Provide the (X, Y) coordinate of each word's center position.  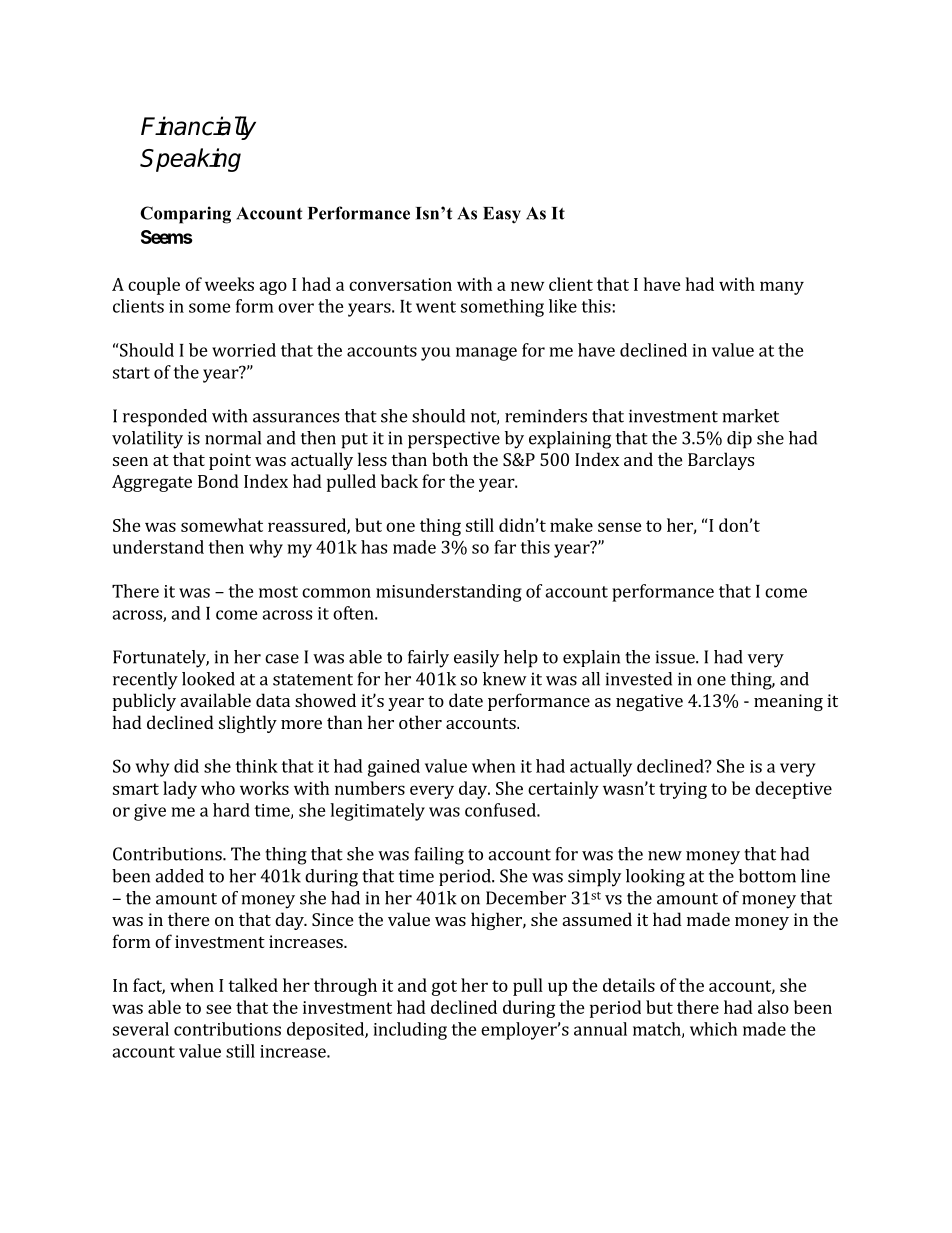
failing (439, 856)
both (450, 459)
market (750, 416)
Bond (218, 481)
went (436, 307)
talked (253, 985)
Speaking (190, 160)
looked (208, 679)
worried (244, 350)
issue (676, 657)
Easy (502, 215)
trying (683, 790)
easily (476, 659)
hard (231, 810)
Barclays (721, 461)
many (782, 288)
